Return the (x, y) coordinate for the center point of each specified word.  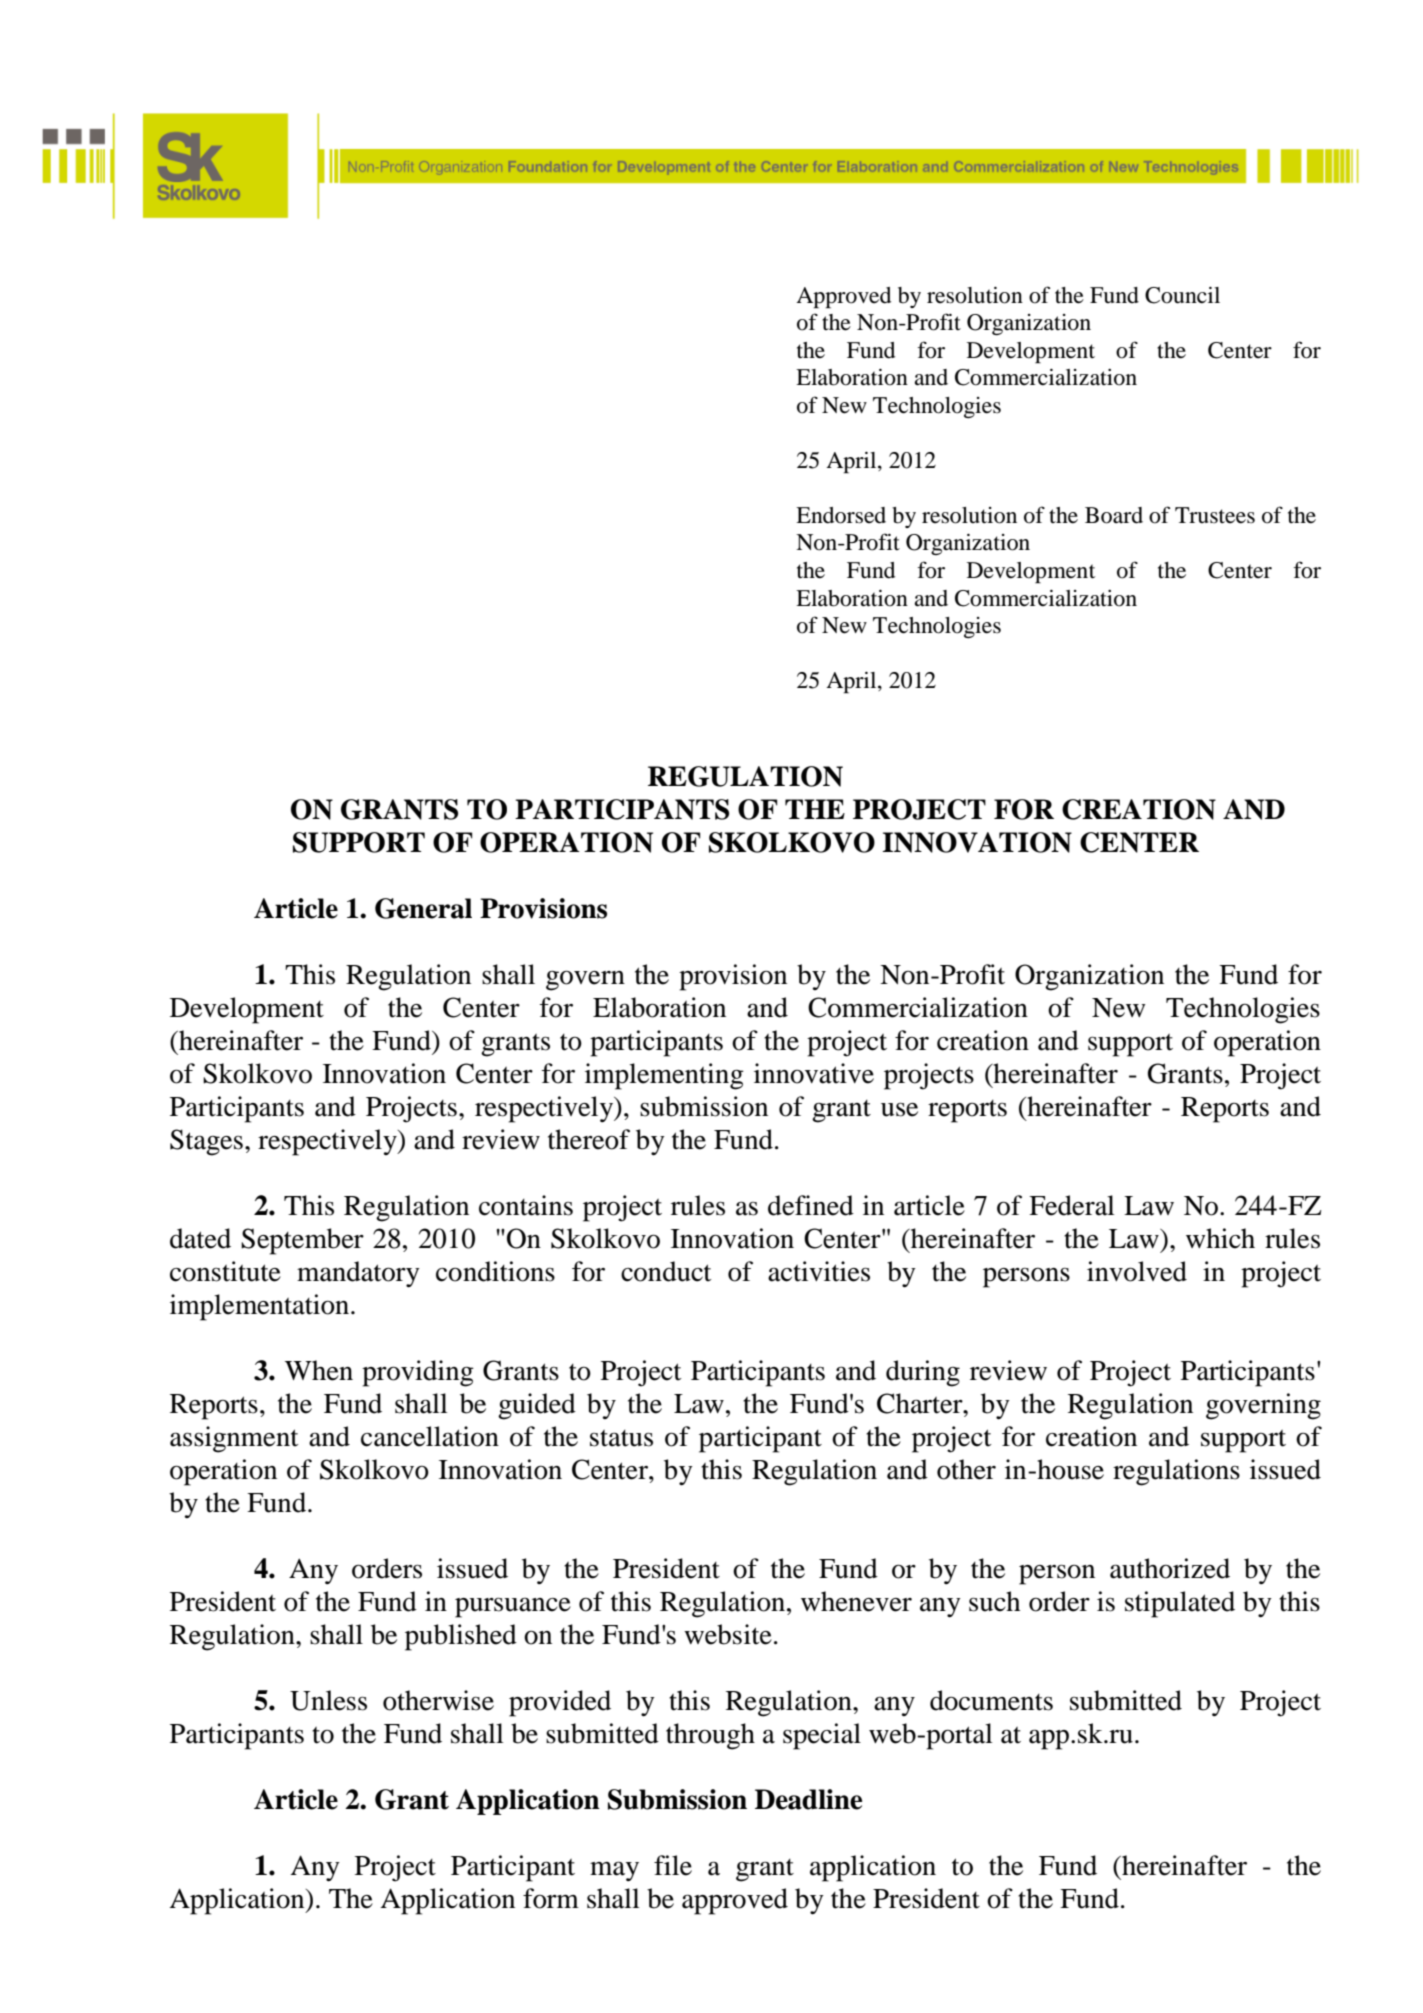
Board (1114, 515)
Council (1182, 295)
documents (991, 1700)
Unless (328, 1700)
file (673, 1865)
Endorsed (841, 515)
